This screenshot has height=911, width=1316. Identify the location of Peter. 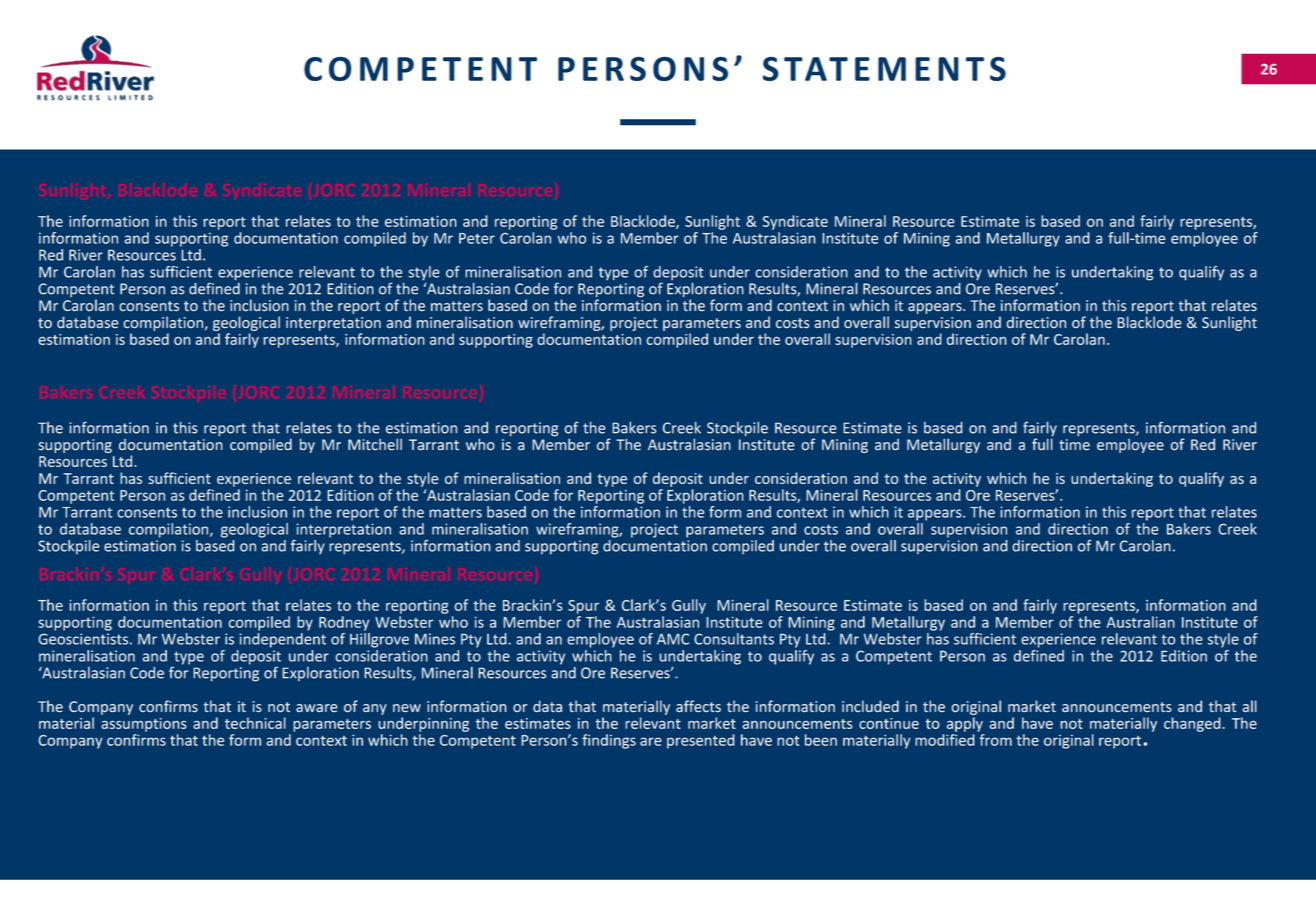
(477, 238).
